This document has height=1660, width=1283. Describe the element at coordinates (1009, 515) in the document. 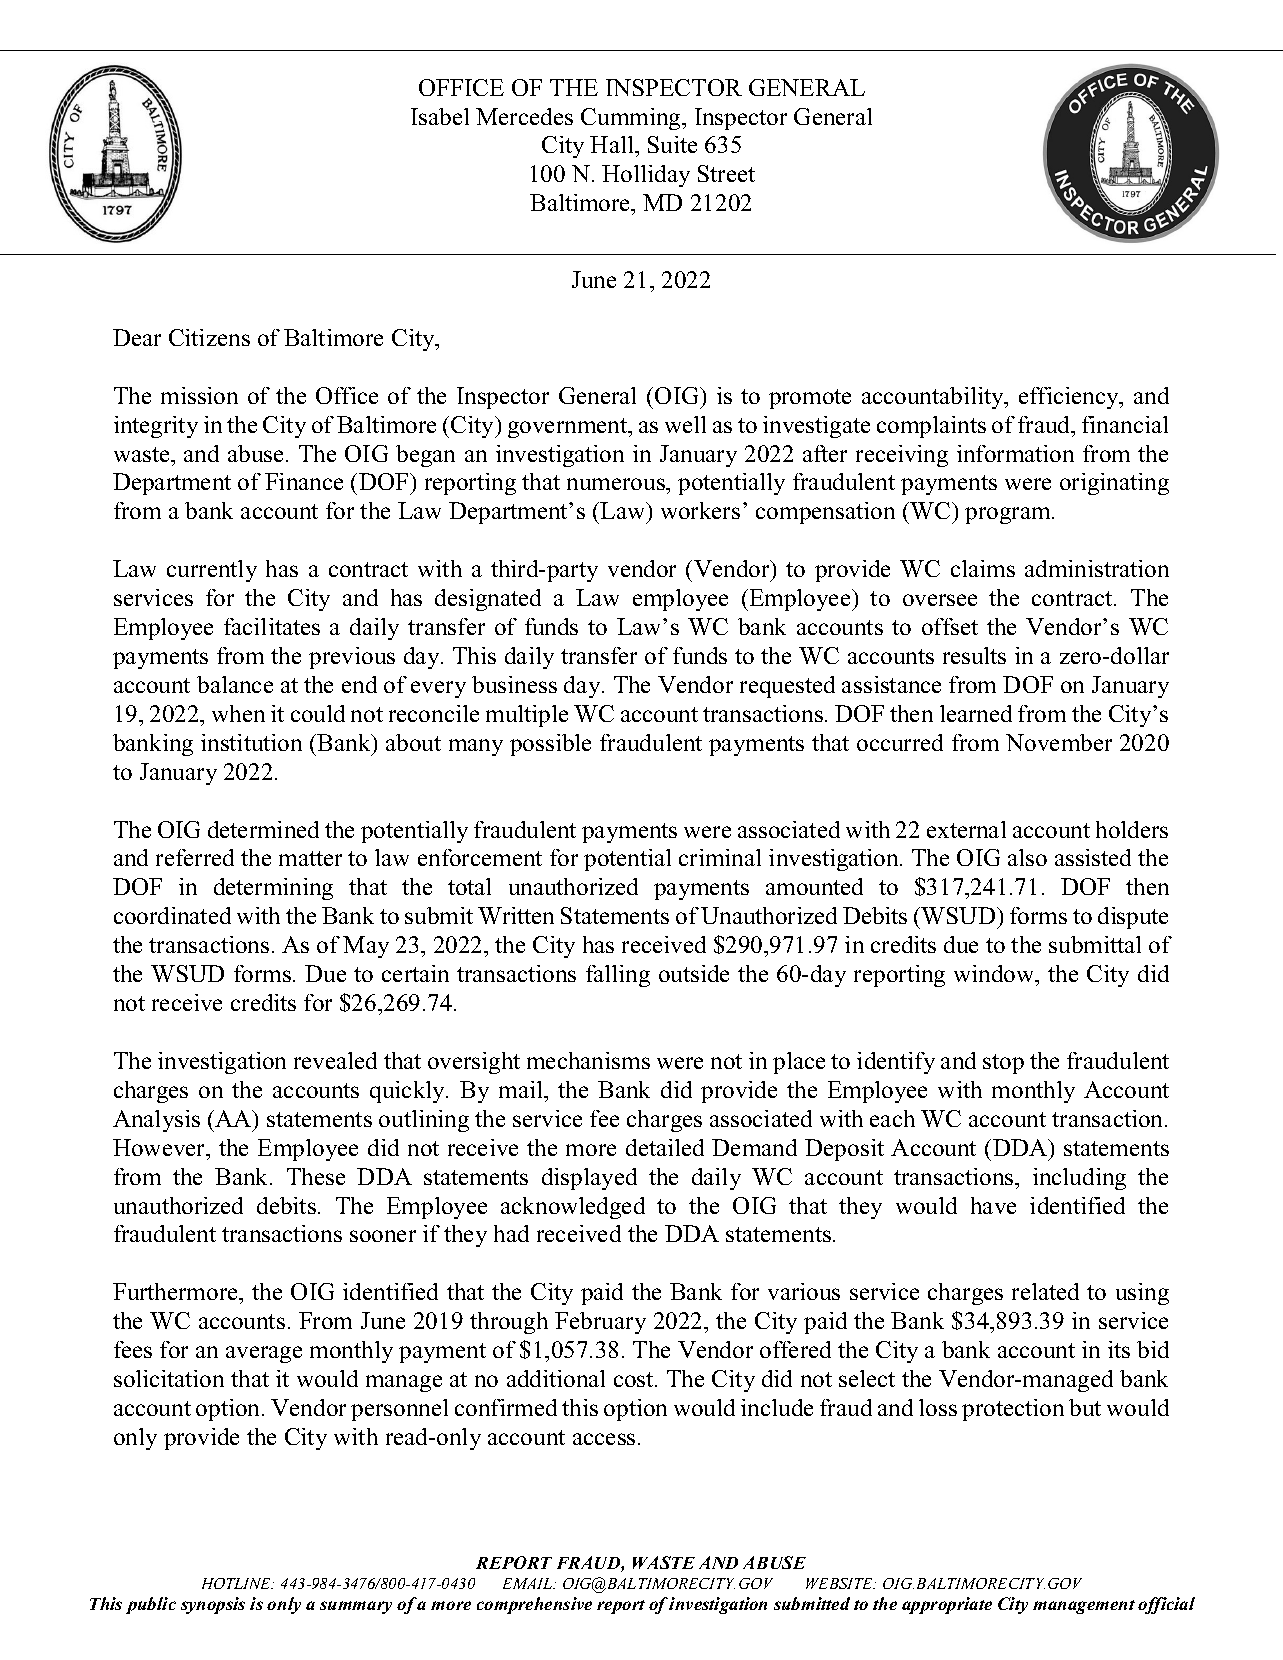

I see `program` at that location.
